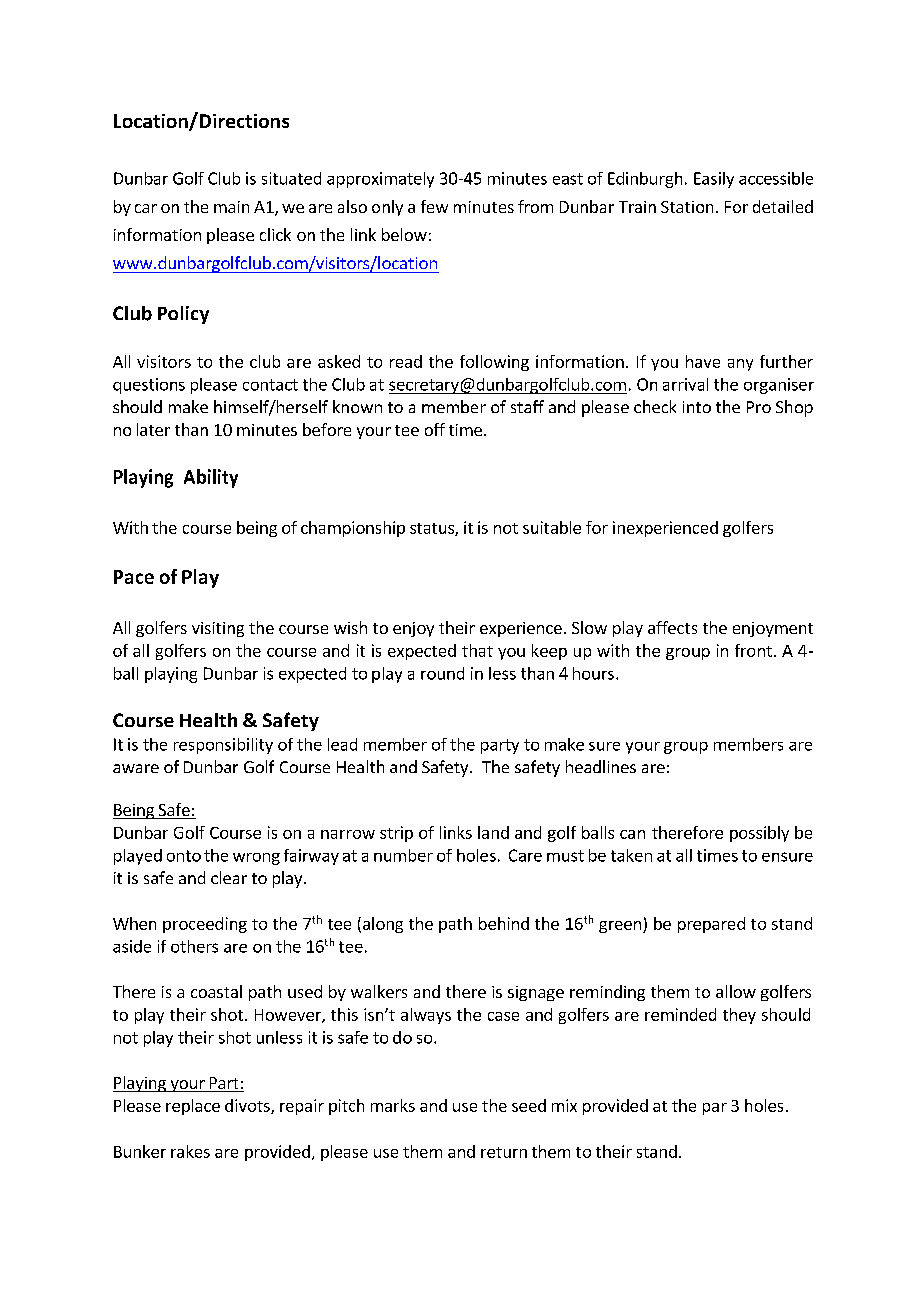 This screenshot has height=1308, width=924. Describe the element at coordinates (433, 529) in the screenshot. I see `status` at that location.
